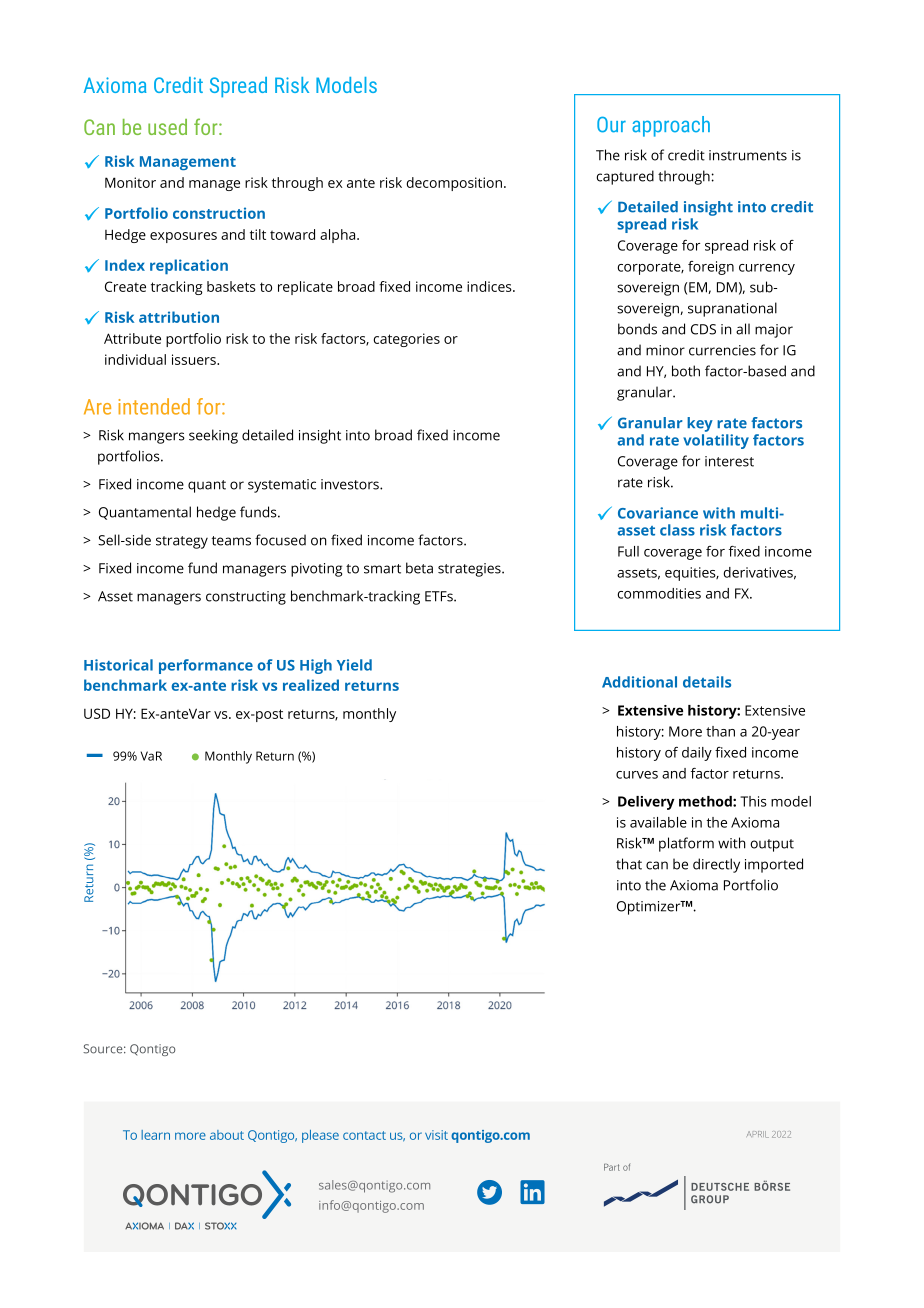  I want to click on learn, so click(155, 1135).
